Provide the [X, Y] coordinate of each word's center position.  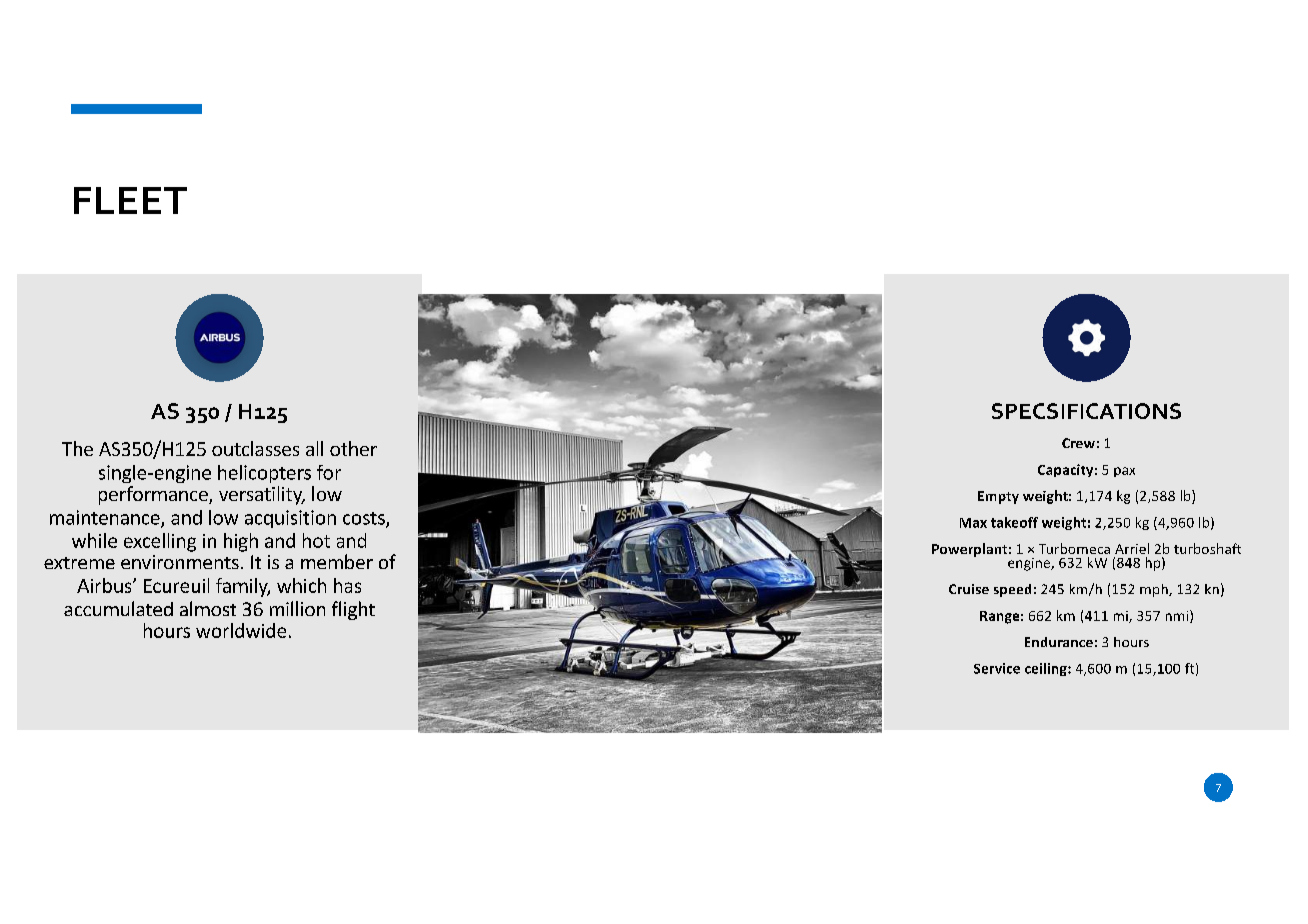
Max [973, 523]
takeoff [1014, 522]
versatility [262, 495]
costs [365, 519]
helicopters [264, 474]
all [314, 448]
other [353, 448]
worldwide [241, 630]
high [241, 542]
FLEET [130, 200]
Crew [1078, 443]
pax [1124, 472]
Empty [998, 497]
